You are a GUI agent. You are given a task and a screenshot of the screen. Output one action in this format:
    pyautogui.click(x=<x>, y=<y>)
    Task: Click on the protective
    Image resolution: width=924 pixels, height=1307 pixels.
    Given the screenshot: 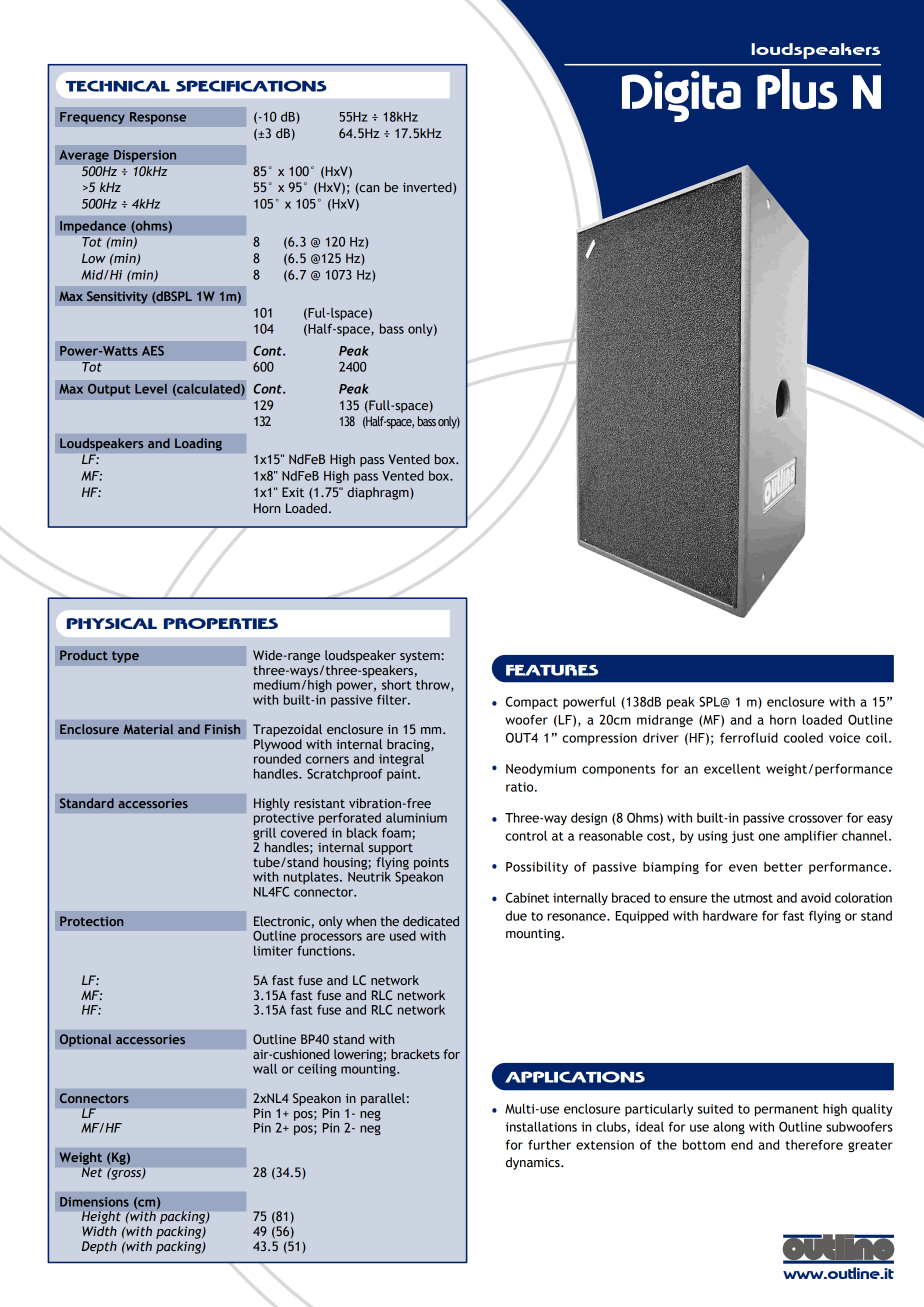 What is the action you would take?
    pyautogui.click(x=284, y=819)
